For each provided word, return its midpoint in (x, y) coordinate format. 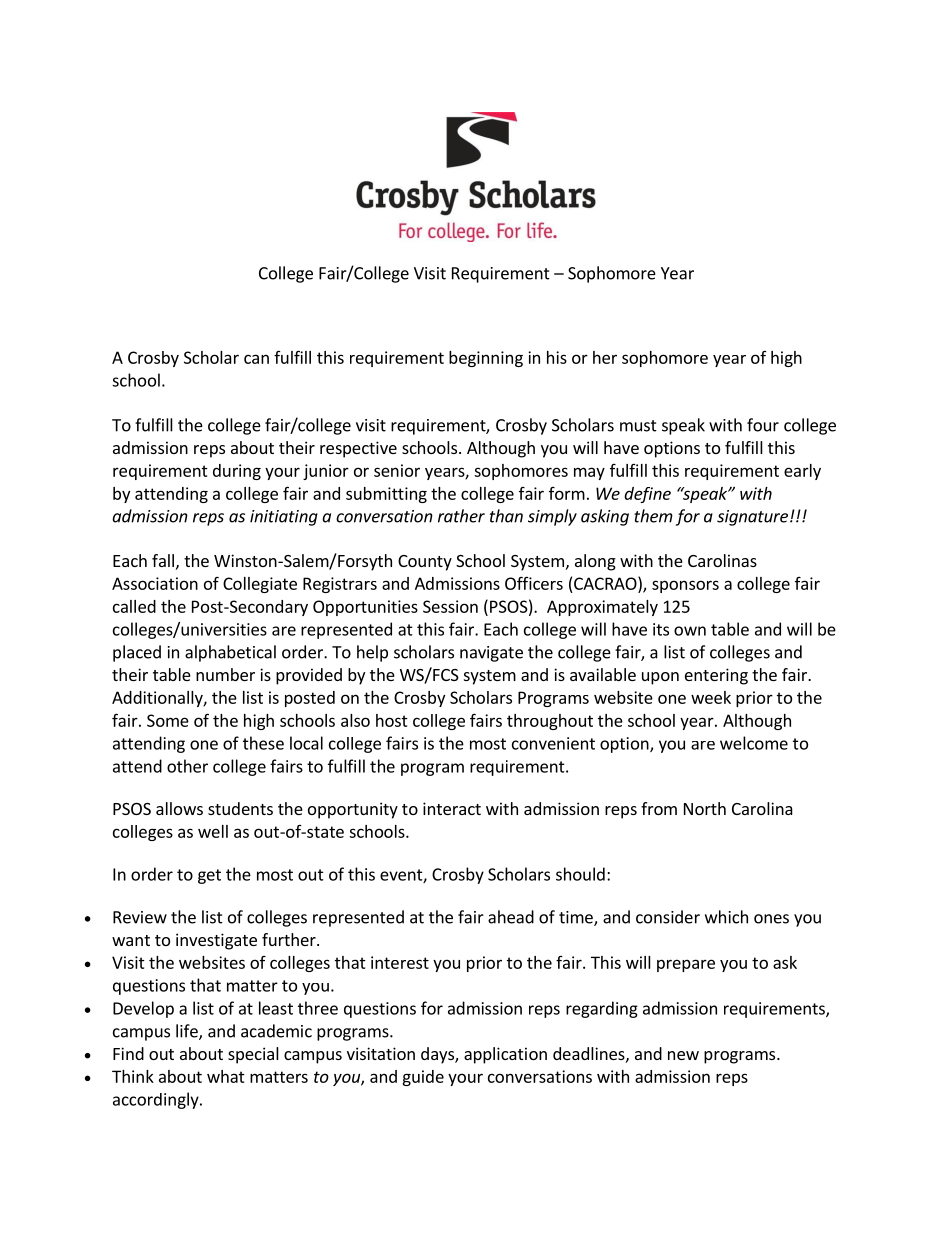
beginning (486, 359)
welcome (754, 743)
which (726, 917)
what (226, 1076)
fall (163, 560)
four (763, 425)
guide (423, 1078)
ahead (511, 917)
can (256, 359)
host (392, 720)
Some (168, 720)
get (209, 876)
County (425, 563)
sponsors (685, 586)
